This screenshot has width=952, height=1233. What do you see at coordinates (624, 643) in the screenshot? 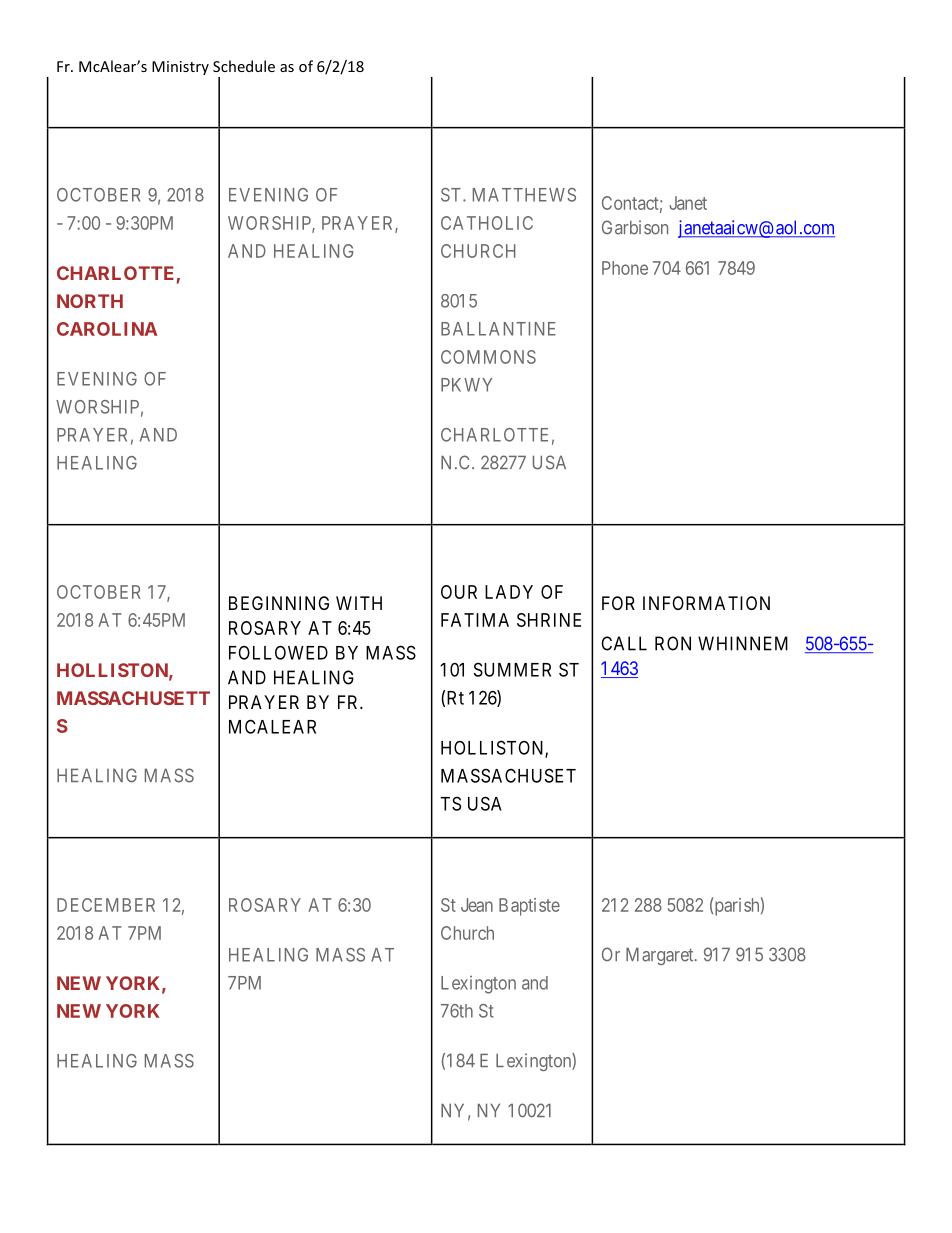
I see `CALL` at bounding box center [624, 643].
